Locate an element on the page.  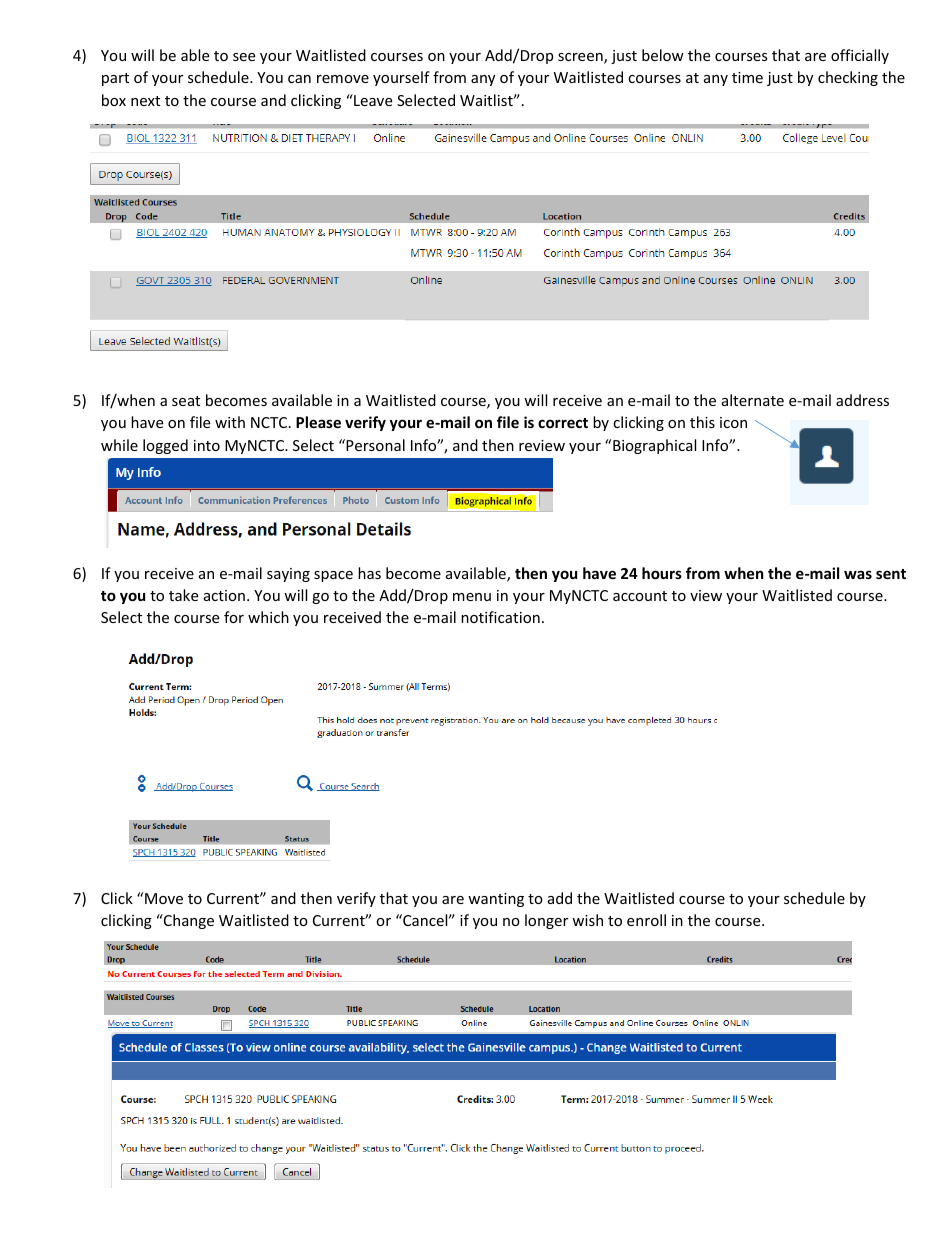
correct is located at coordinates (563, 423).
